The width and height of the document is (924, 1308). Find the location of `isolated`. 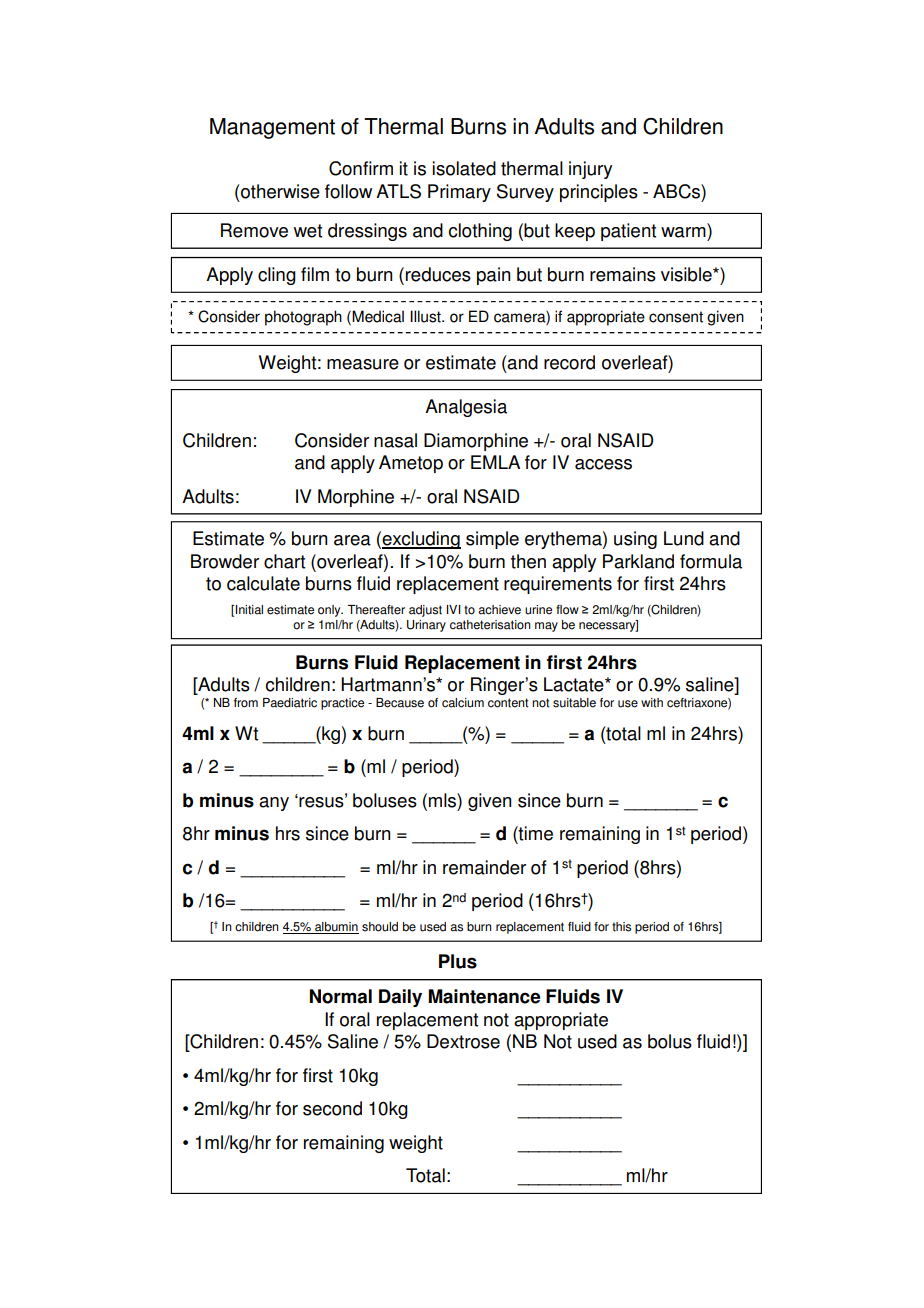

isolated is located at coordinates (464, 168).
